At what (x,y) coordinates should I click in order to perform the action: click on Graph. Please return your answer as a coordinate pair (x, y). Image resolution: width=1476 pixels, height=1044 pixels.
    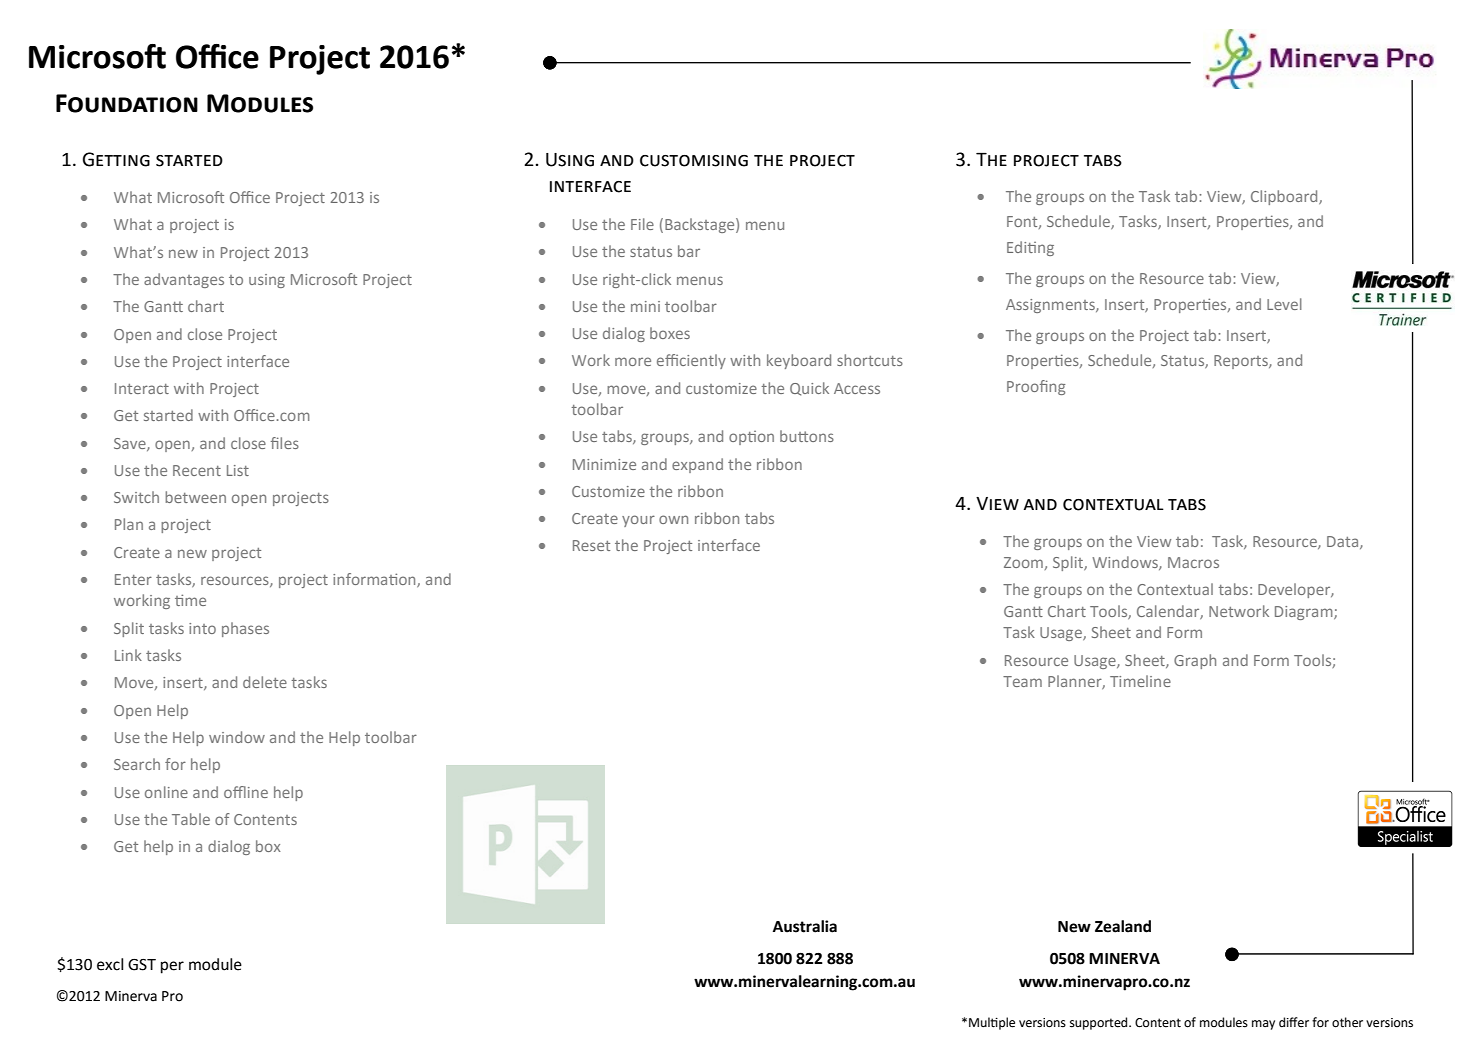
    Looking at the image, I should click on (1195, 661).
